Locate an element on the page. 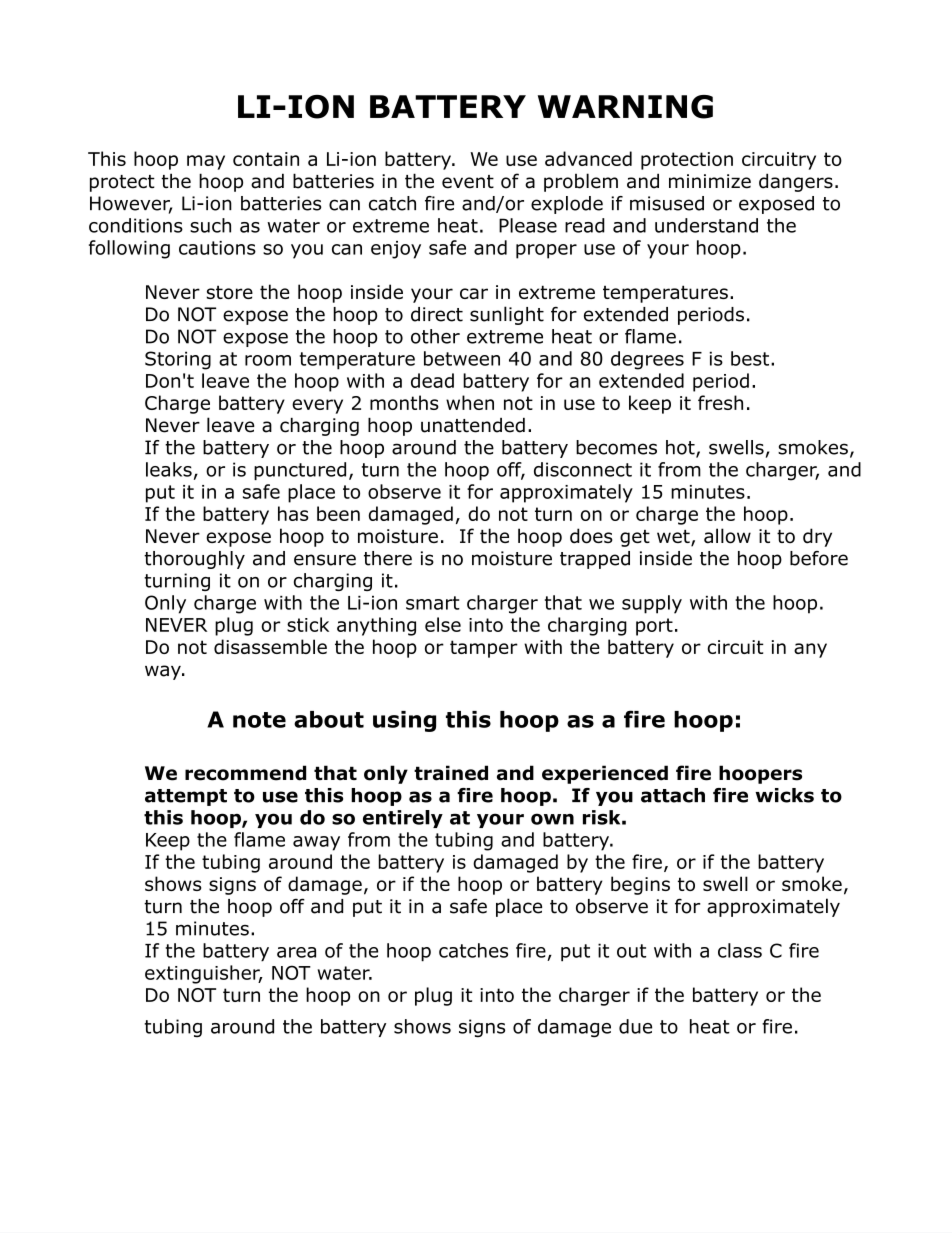 The height and width of the page is (1233, 952). event is located at coordinates (468, 182).
